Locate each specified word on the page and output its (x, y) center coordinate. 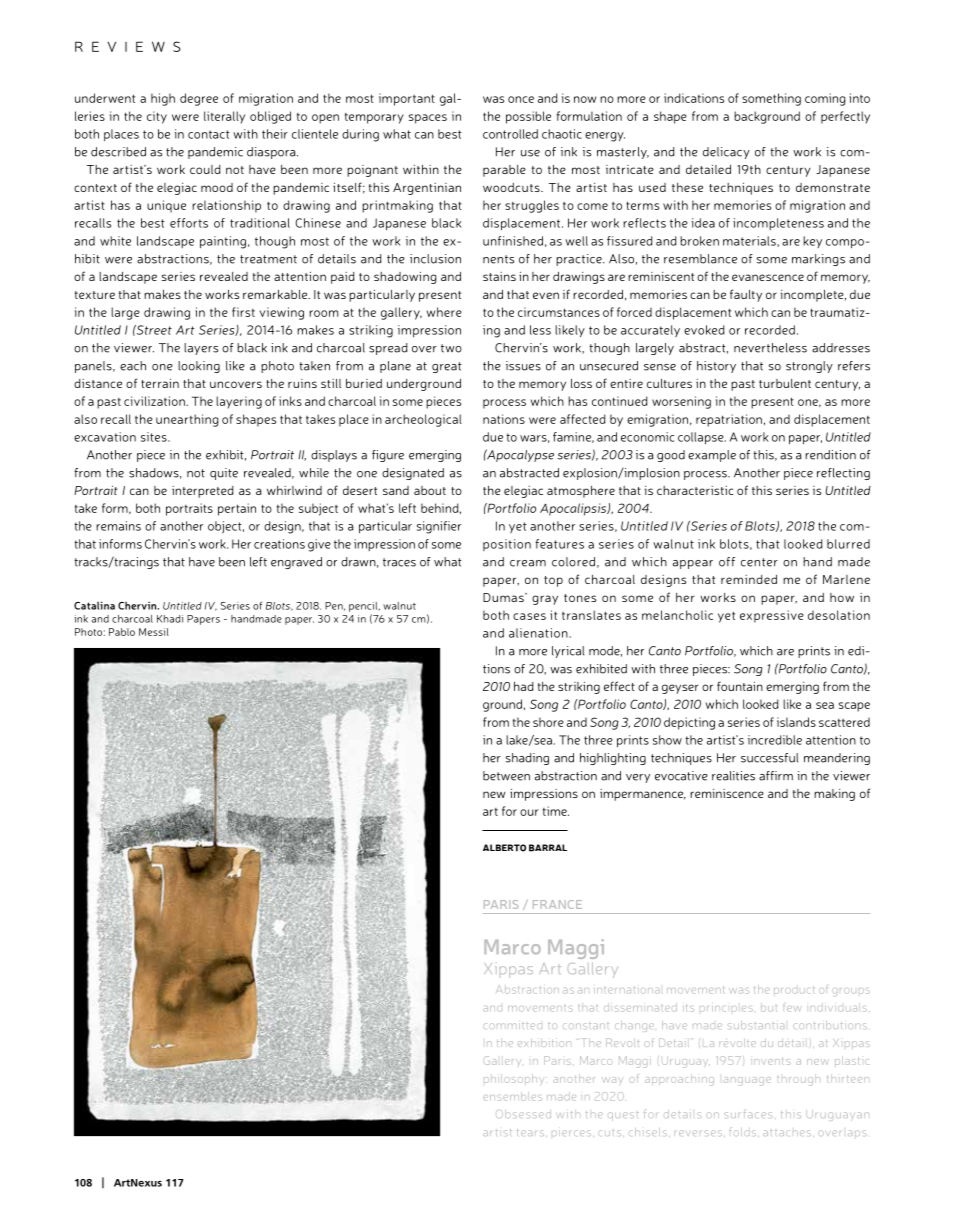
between (506, 776)
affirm (776, 776)
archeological (423, 420)
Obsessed (523, 1114)
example (712, 456)
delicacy (726, 153)
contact (209, 134)
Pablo (122, 632)
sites (155, 437)
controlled (510, 134)
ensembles (512, 1096)
